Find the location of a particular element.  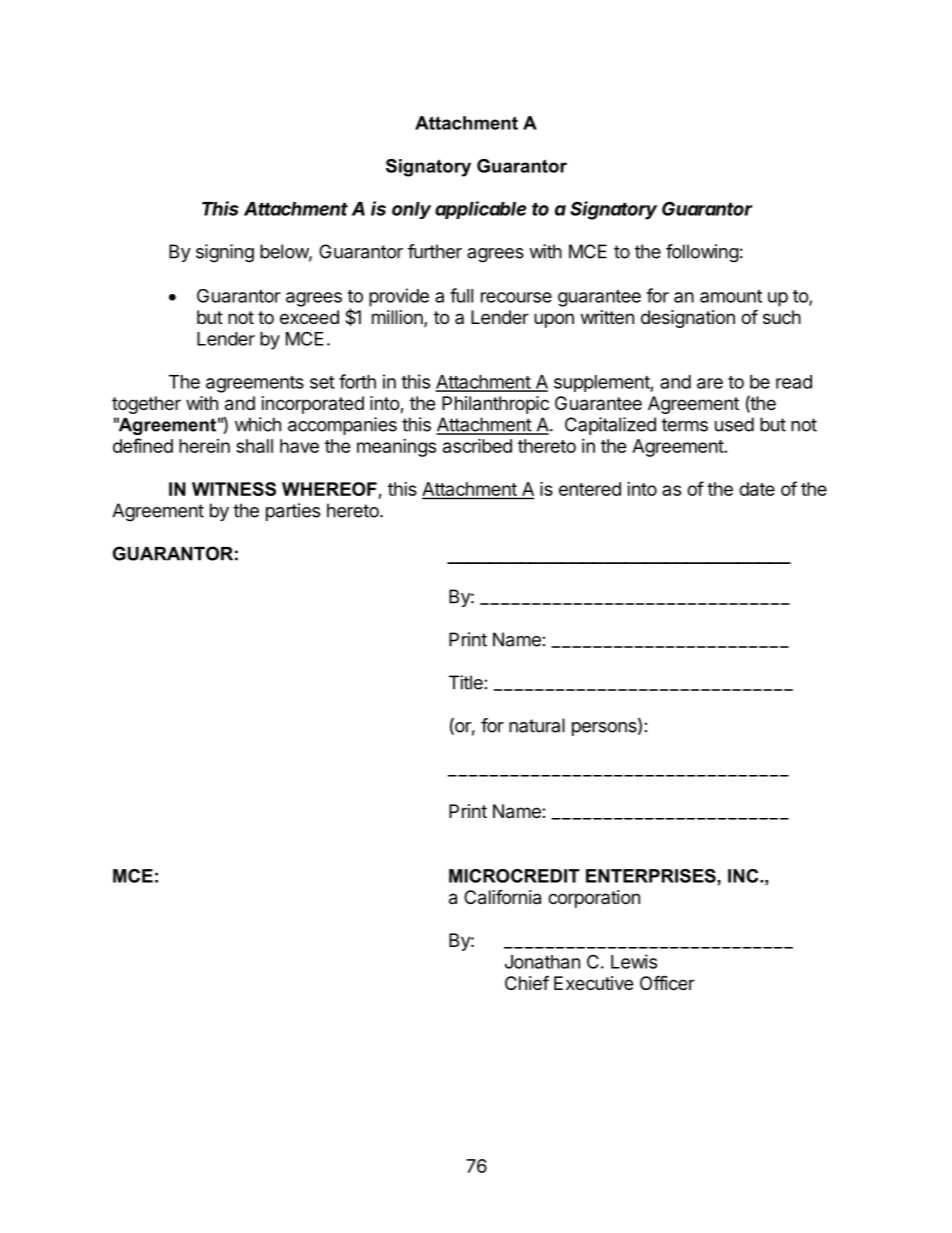

are is located at coordinates (710, 383).
